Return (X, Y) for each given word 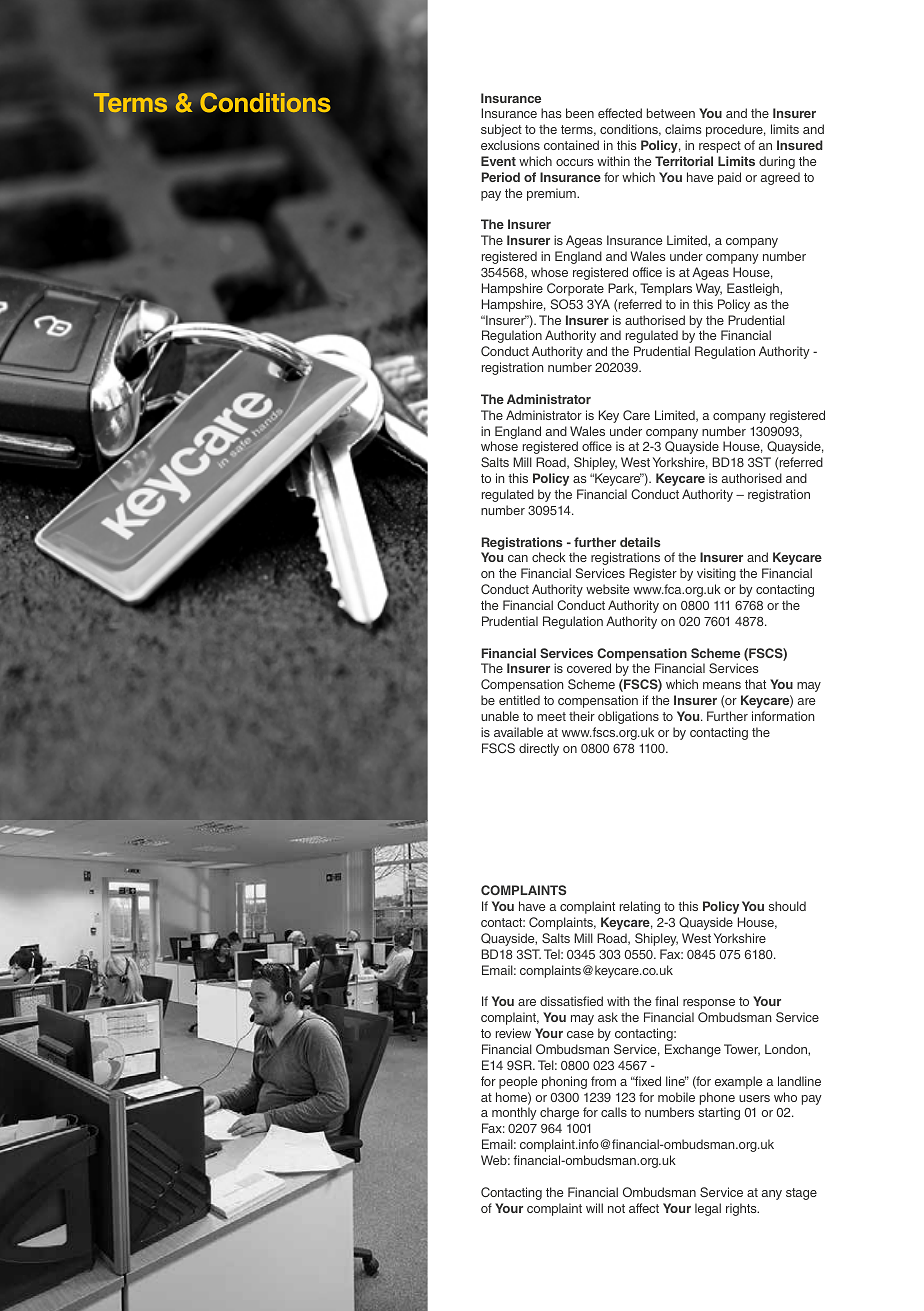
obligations (628, 717)
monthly (514, 1113)
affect (644, 1208)
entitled (519, 700)
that (755, 684)
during (777, 162)
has (551, 113)
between (671, 113)
